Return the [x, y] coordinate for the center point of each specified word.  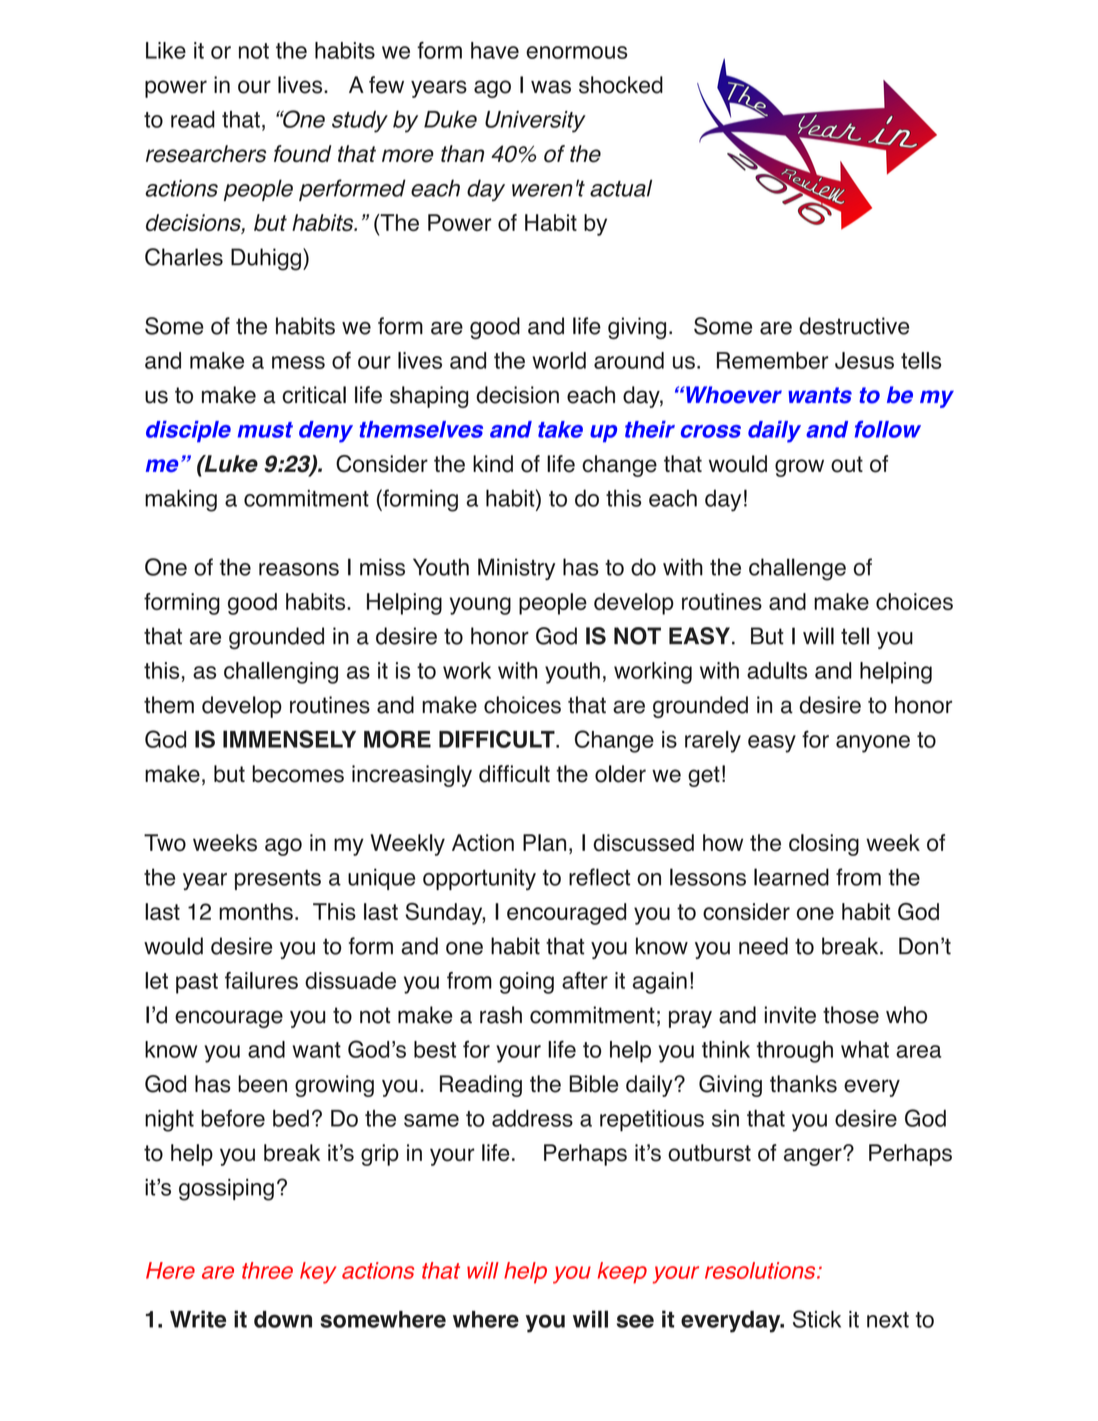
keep [622, 1273]
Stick [817, 1319]
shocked [621, 85]
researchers [206, 154]
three [267, 1270]
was [551, 87]
